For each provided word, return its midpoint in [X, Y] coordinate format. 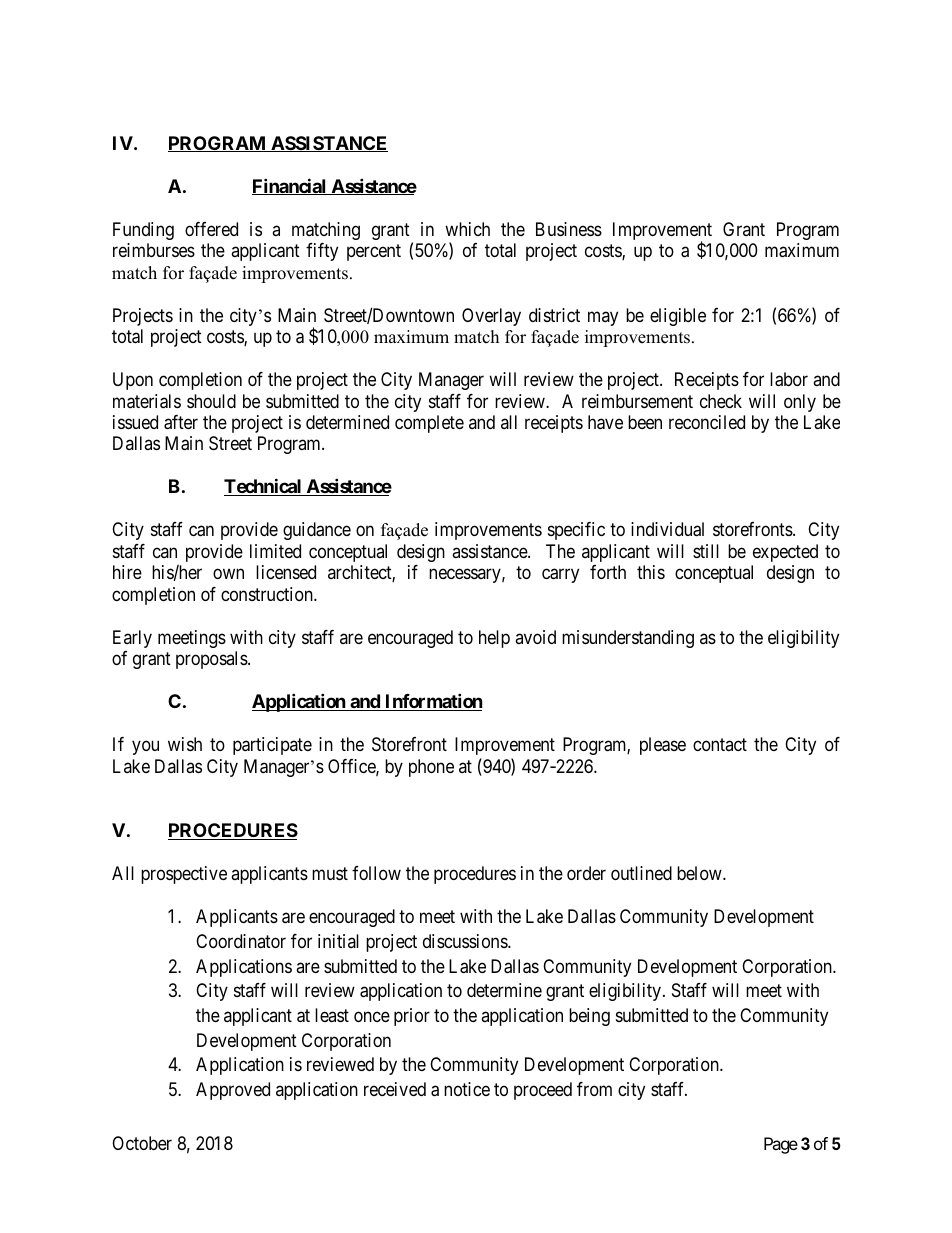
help [494, 639]
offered [211, 229]
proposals [212, 660]
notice [467, 1089]
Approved [233, 1091]
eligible [678, 317]
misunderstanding [628, 639]
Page [781, 1145]
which [467, 229]
